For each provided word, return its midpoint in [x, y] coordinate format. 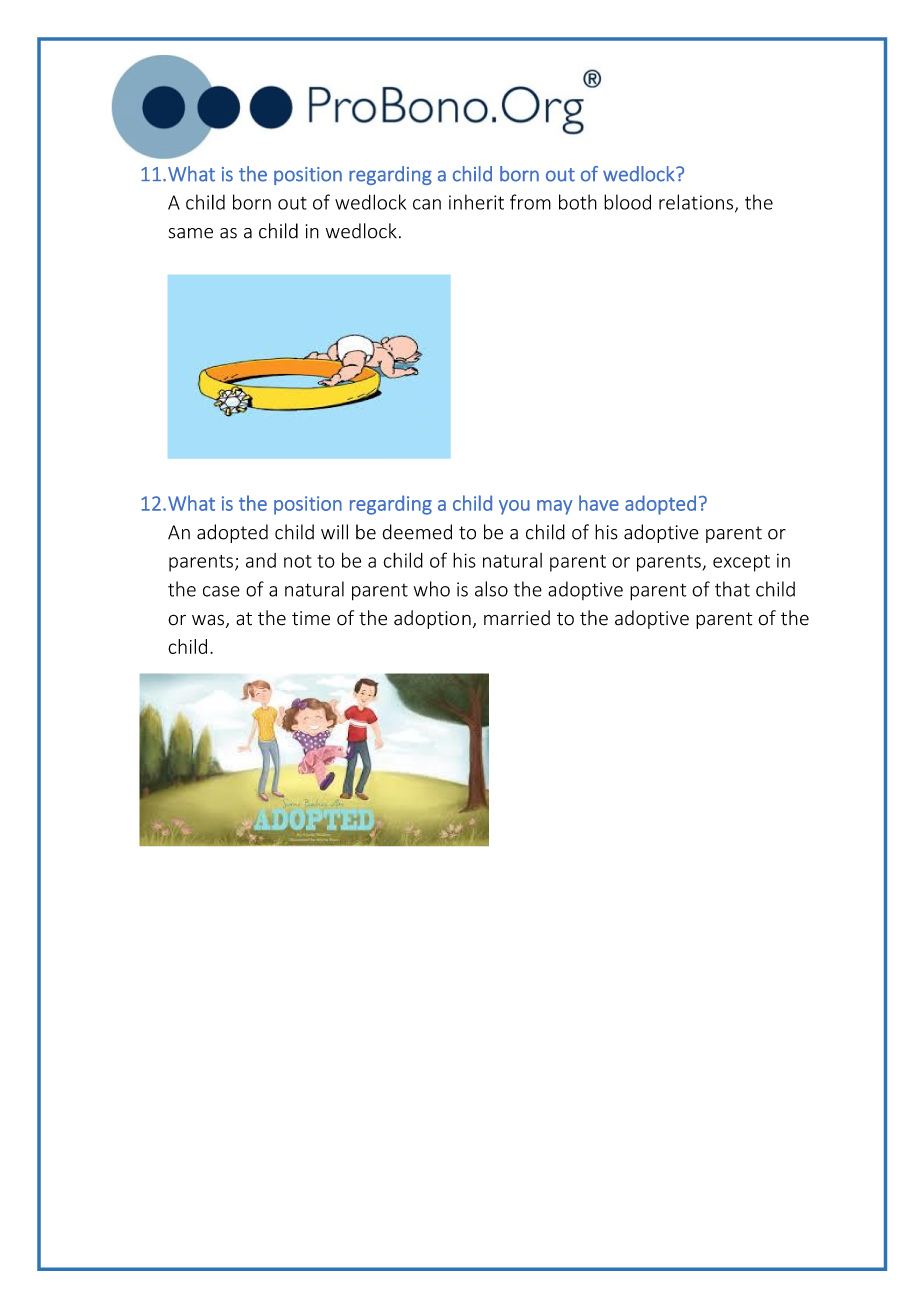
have [599, 503]
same [191, 233]
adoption [432, 619]
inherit [476, 202]
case [221, 591]
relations [697, 203]
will [334, 532]
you [514, 507]
